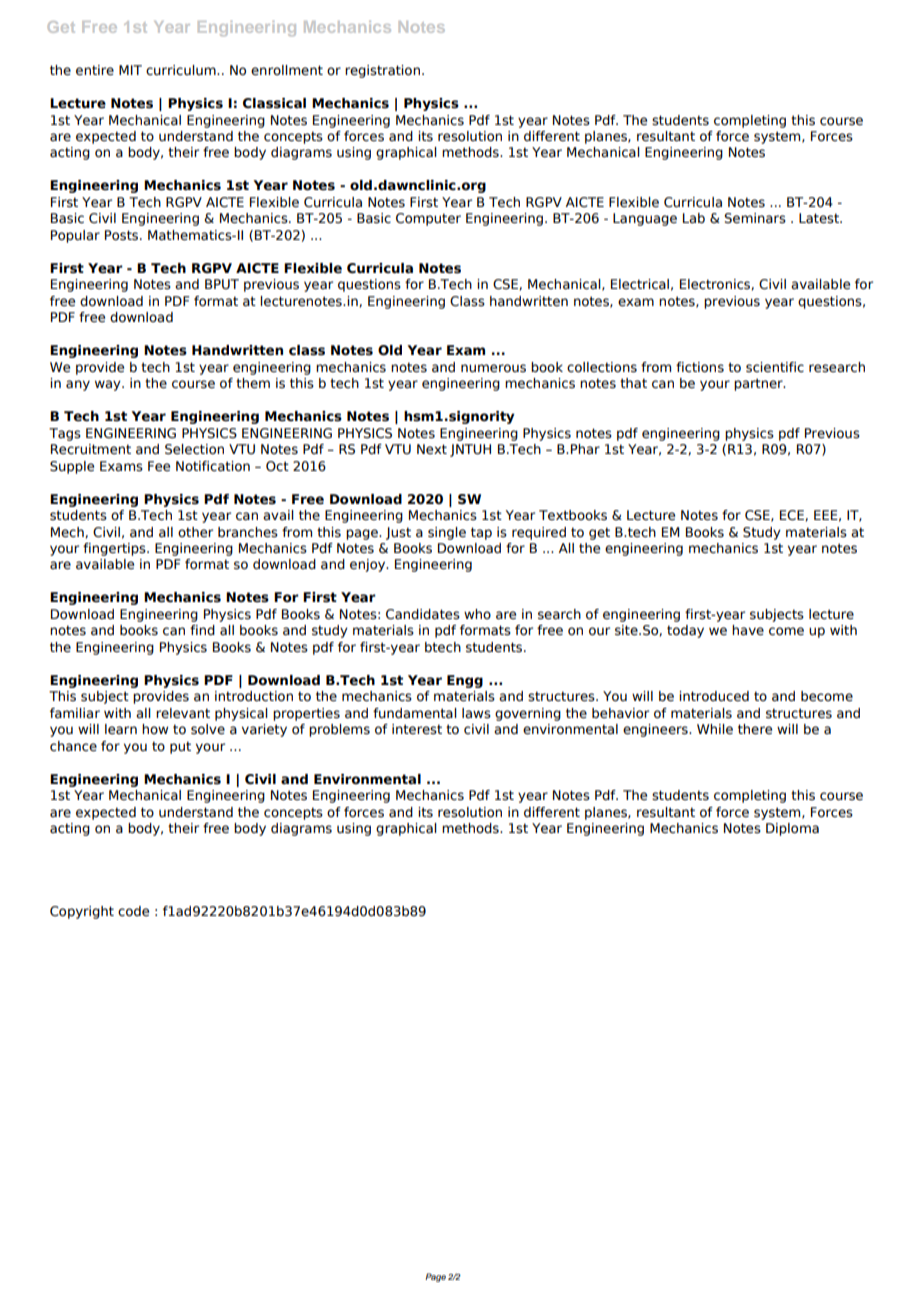  I want to click on registration, so click(382, 71).
